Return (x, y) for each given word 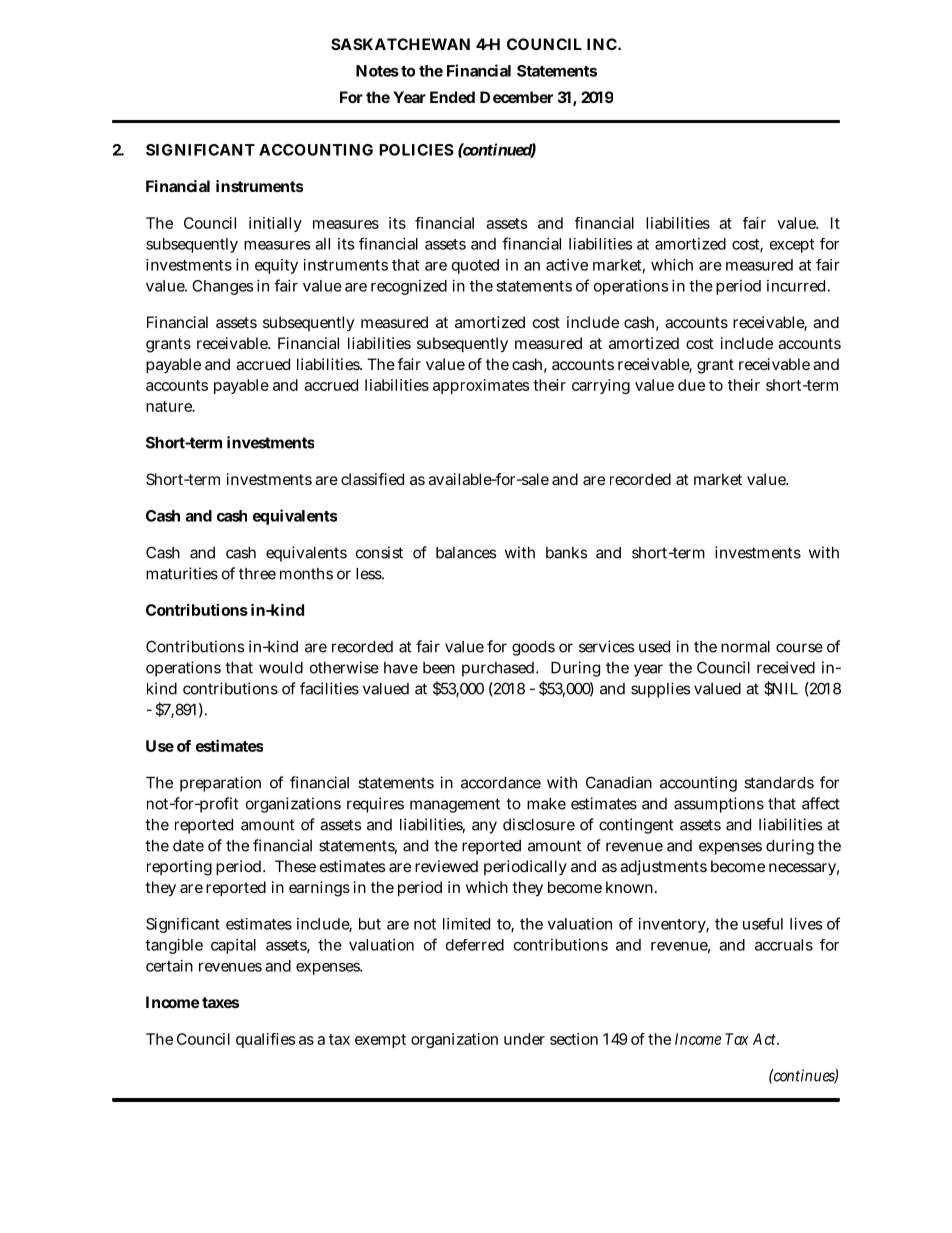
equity (276, 266)
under (524, 1039)
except (792, 246)
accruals (784, 945)
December (516, 97)
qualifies (265, 1040)
